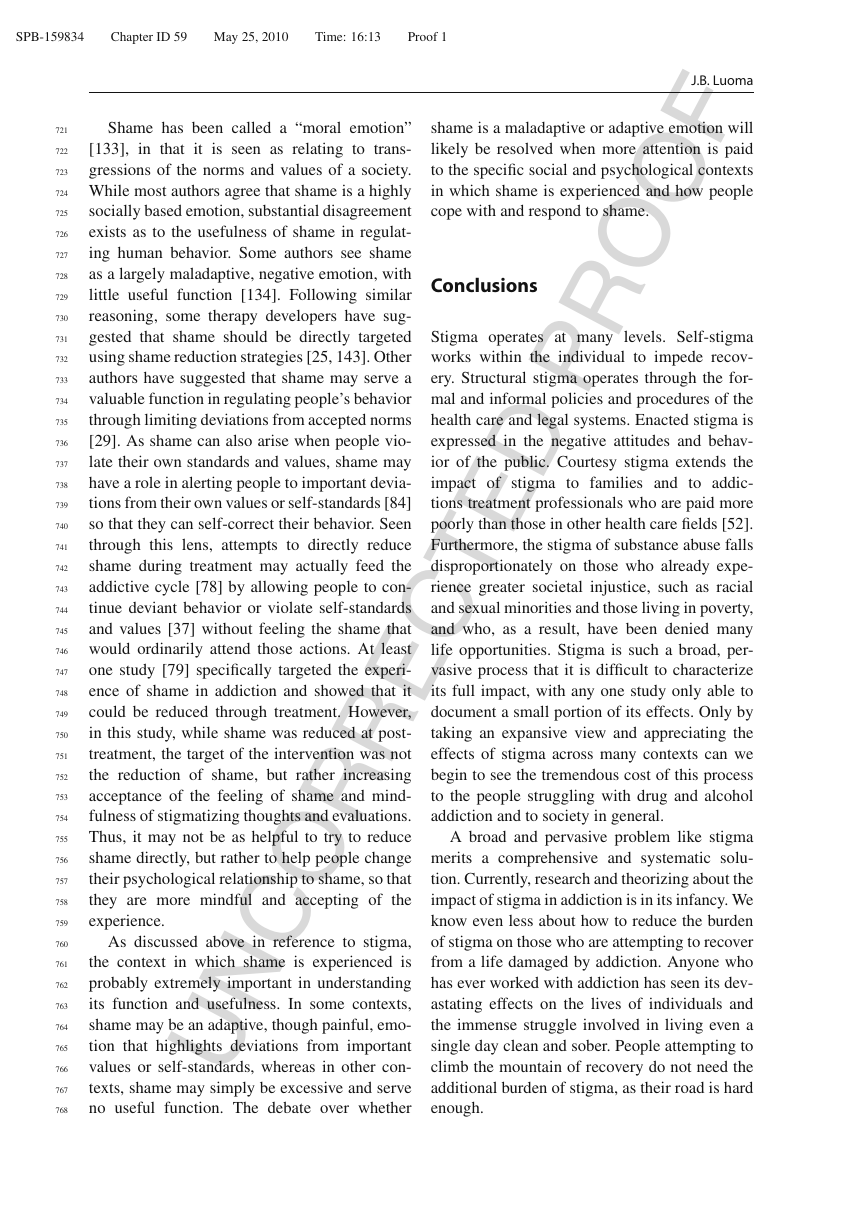  What do you see at coordinates (132, 38) in the screenshot?
I see `Chapter` at bounding box center [132, 38].
